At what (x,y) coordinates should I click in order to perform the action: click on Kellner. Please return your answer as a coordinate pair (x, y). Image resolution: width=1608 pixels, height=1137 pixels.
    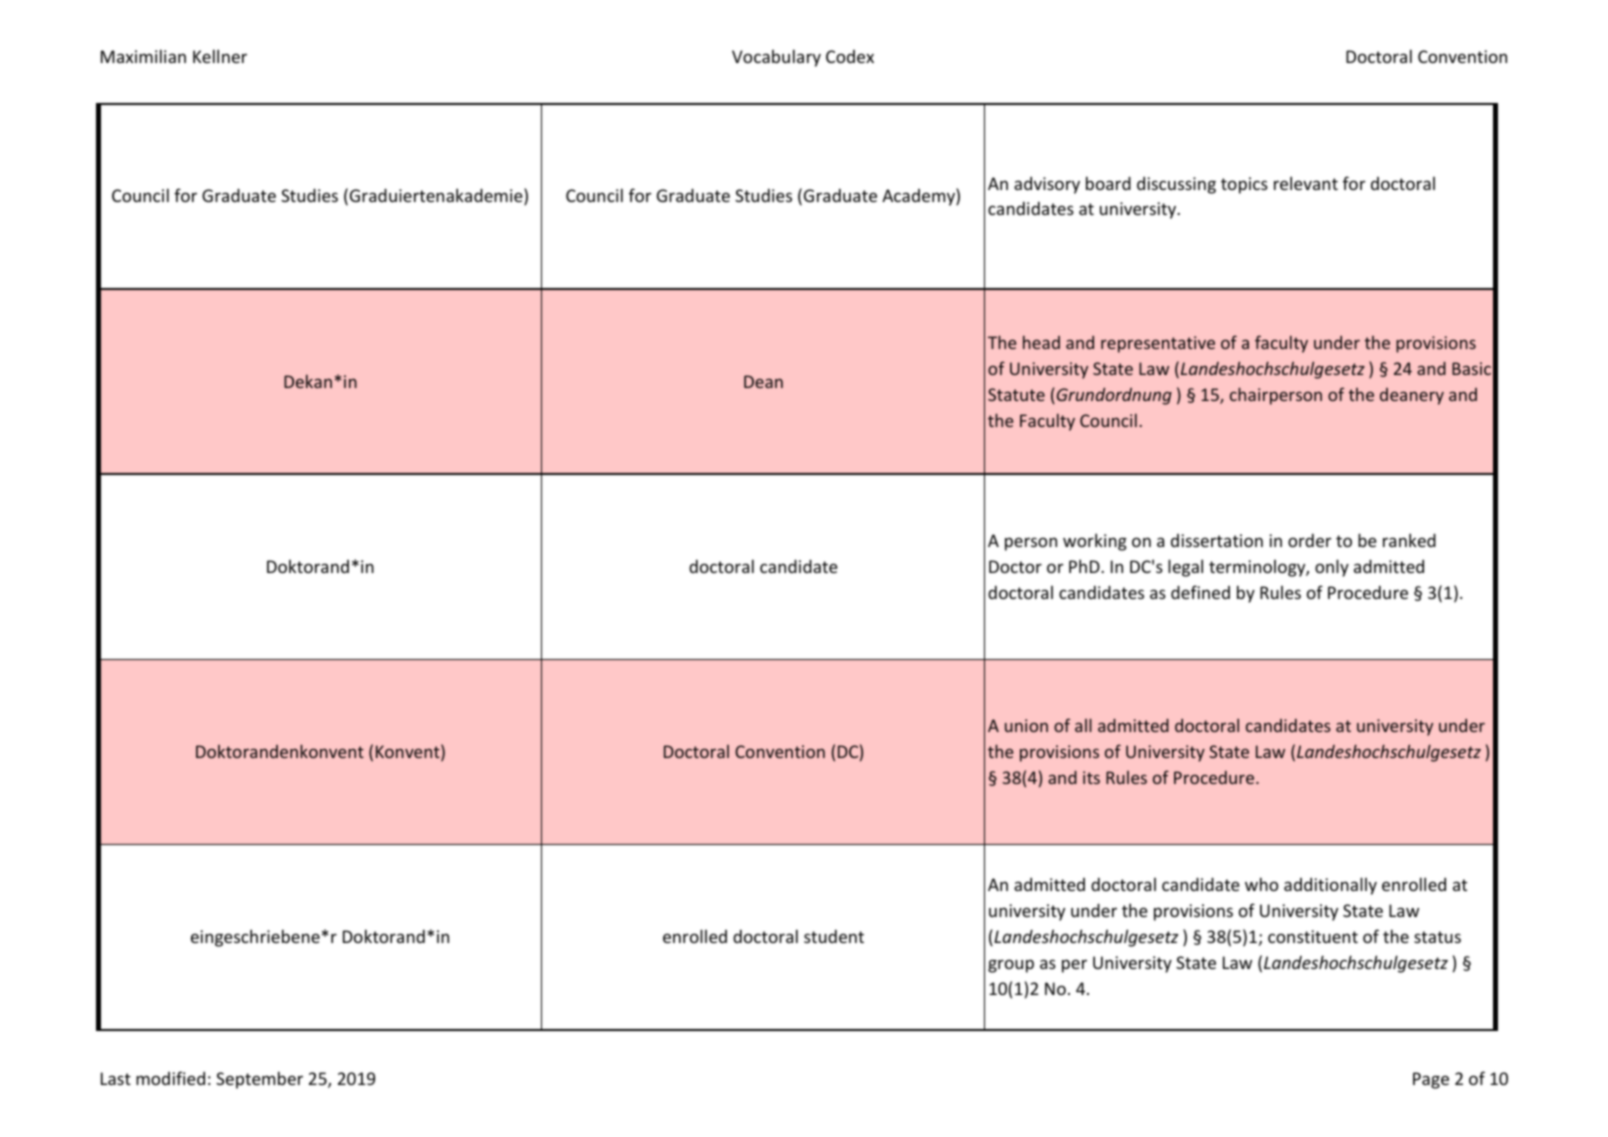
    Looking at the image, I should click on (220, 56).
